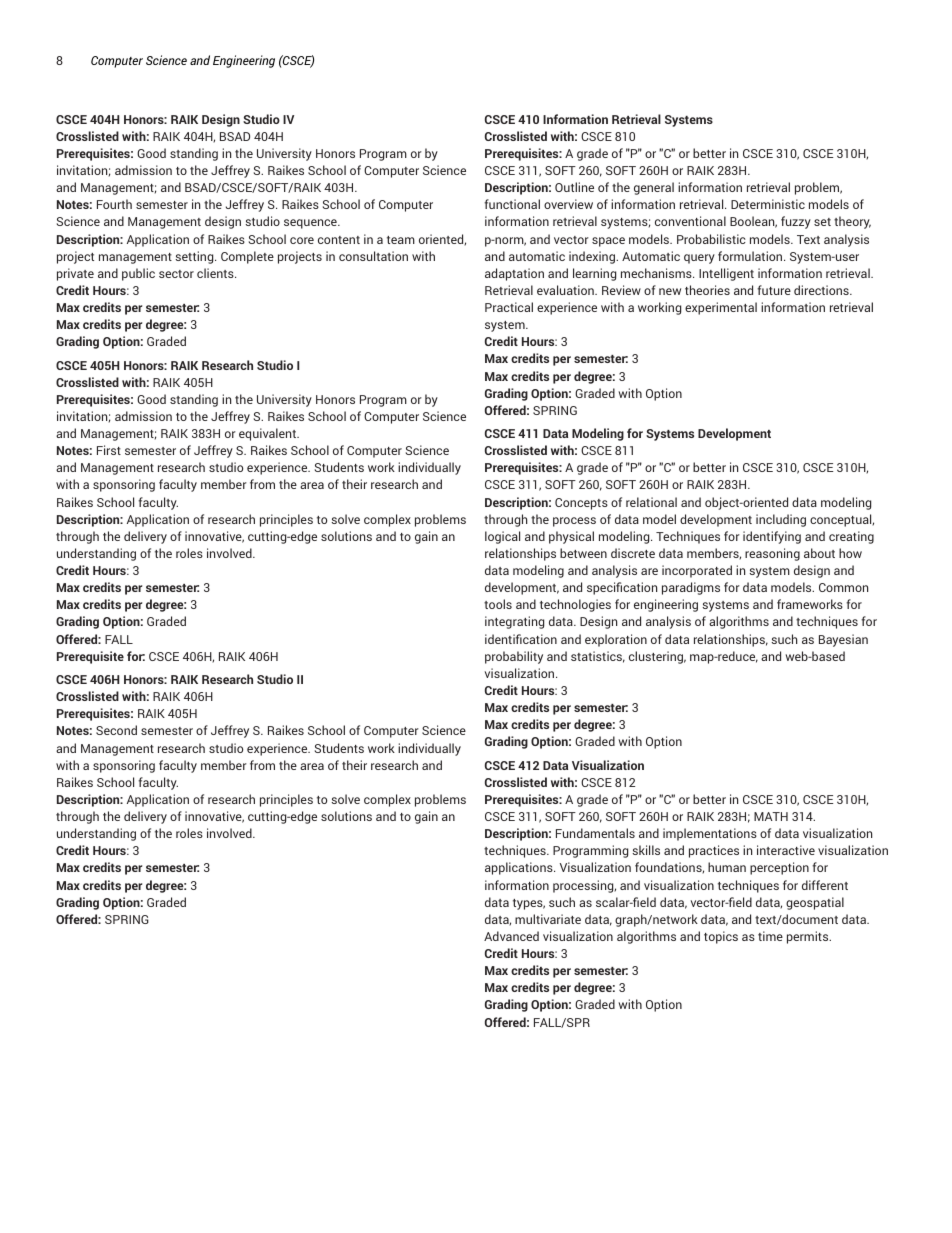 This screenshot has width=952, height=1233. What do you see at coordinates (781, 520) in the screenshot?
I see `including` at bounding box center [781, 520].
